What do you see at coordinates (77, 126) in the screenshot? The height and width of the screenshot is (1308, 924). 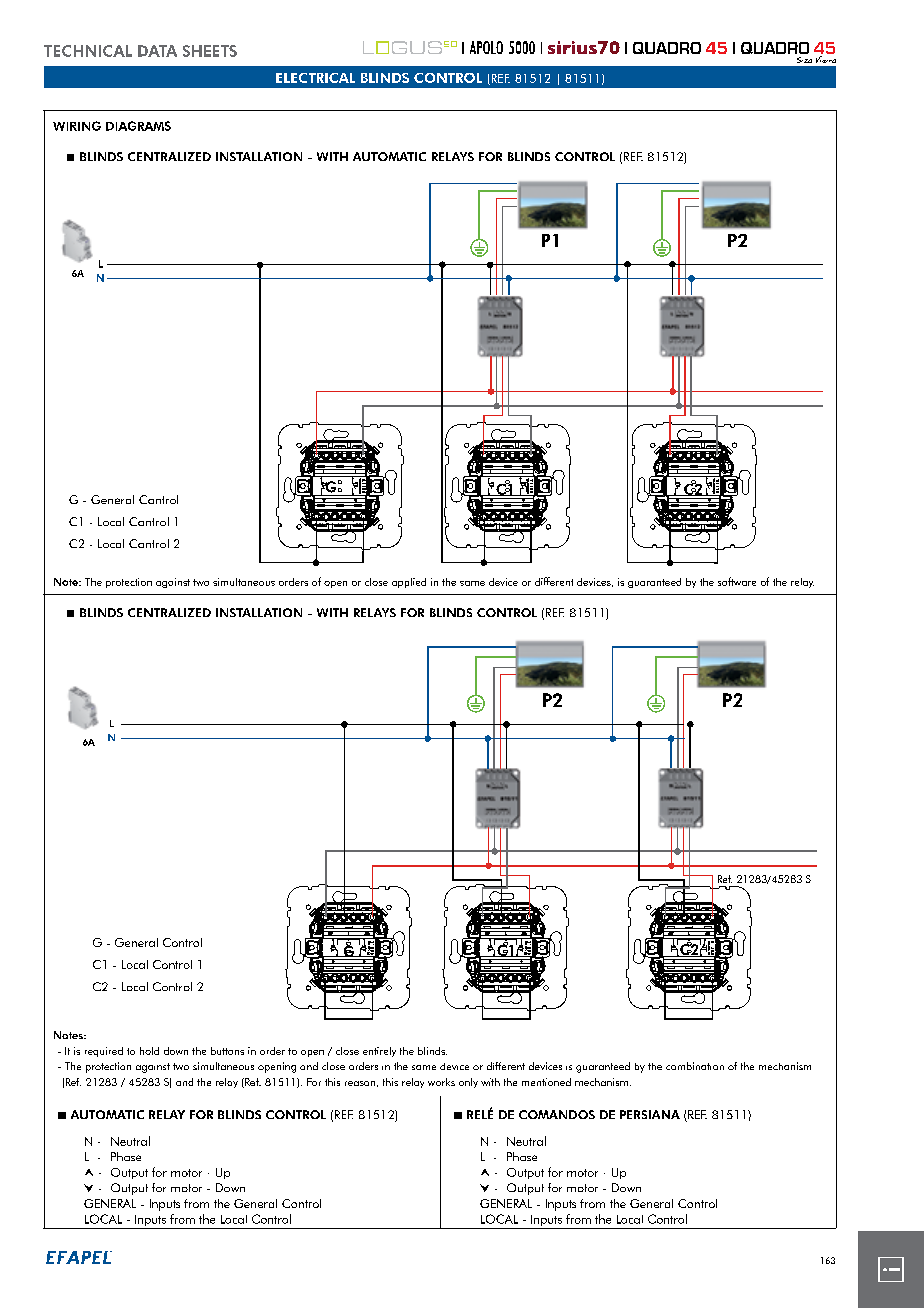 I see `WIRING` at bounding box center [77, 126].
